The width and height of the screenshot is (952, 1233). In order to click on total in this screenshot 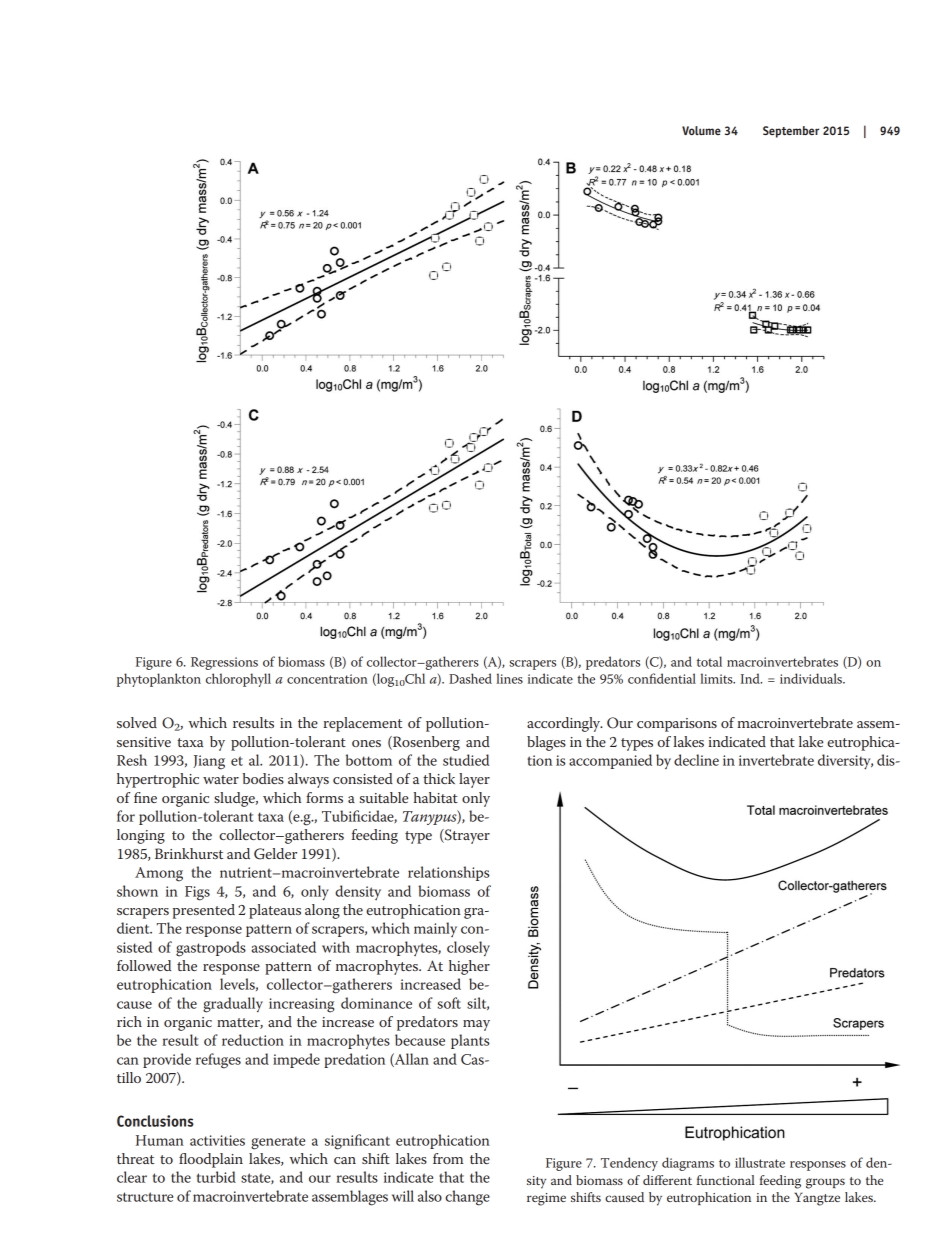, I will do `click(709, 661)`.
